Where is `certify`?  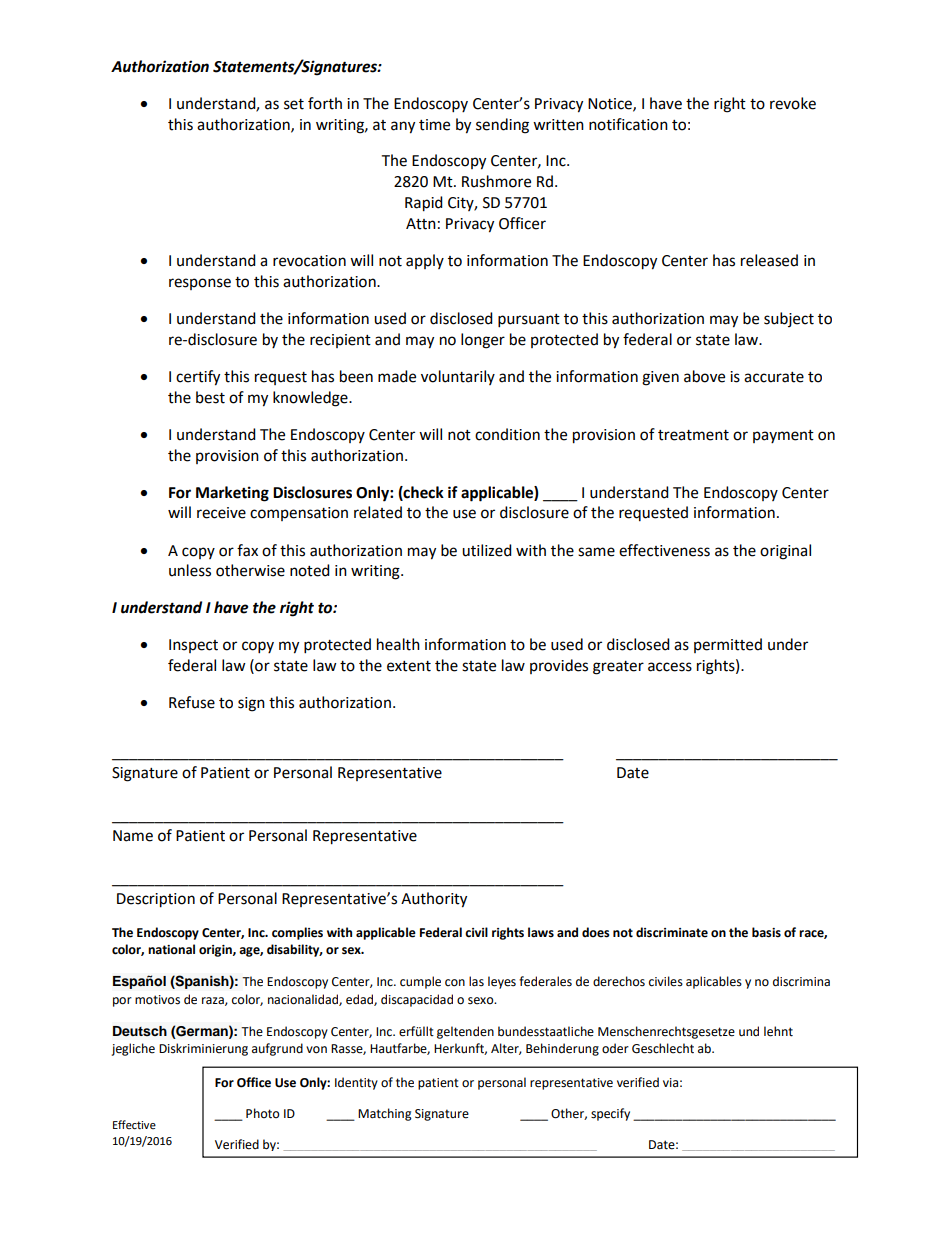
certify is located at coordinates (198, 378).
